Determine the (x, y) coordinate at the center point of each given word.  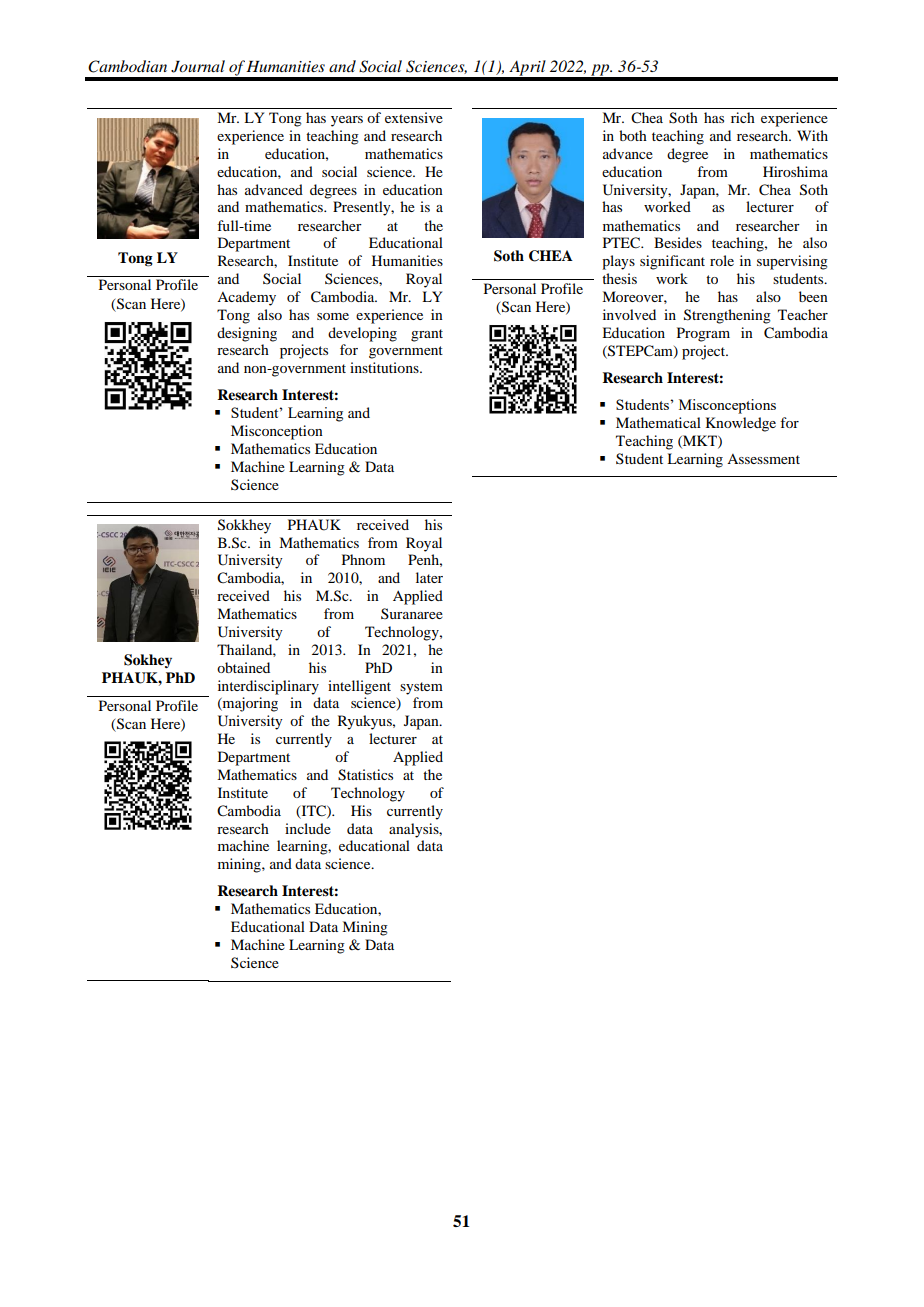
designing (247, 334)
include (308, 828)
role (722, 260)
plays (618, 262)
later (429, 577)
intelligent (359, 687)
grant (427, 335)
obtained (243, 667)
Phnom (363, 559)
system (421, 688)
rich (743, 117)
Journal (198, 66)
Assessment (763, 459)
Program (703, 334)
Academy (246, 298)
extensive (414, 117)
